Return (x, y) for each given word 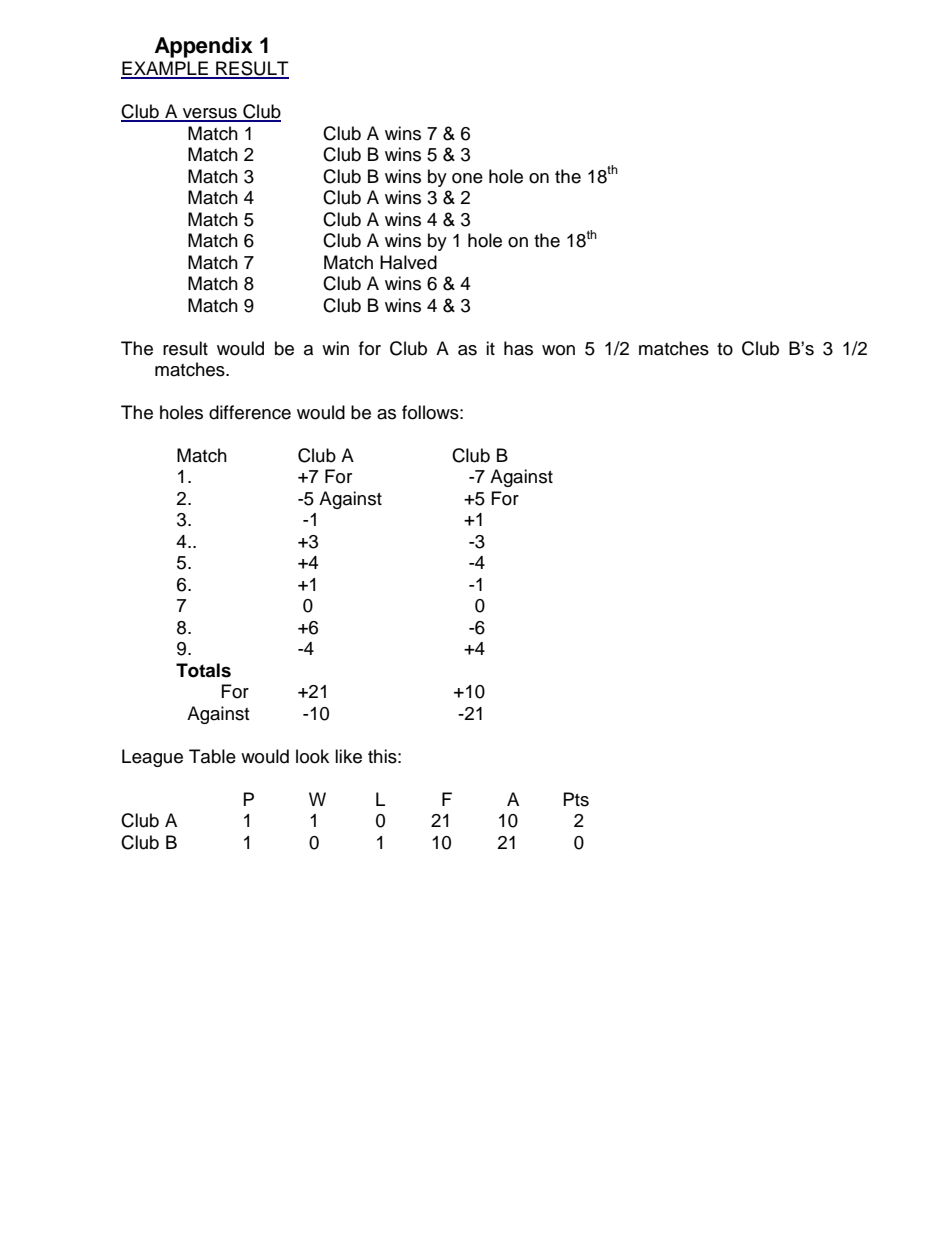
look (312, 756)
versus (209, 114)
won (558, 350)
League (152, 758)
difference (250, 412)
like (348, 756)
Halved (408, 262)
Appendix (204, 47)
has (518, 348)
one (467, 178)
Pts (576, 799)
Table (212, 756)
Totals (203, 670)
